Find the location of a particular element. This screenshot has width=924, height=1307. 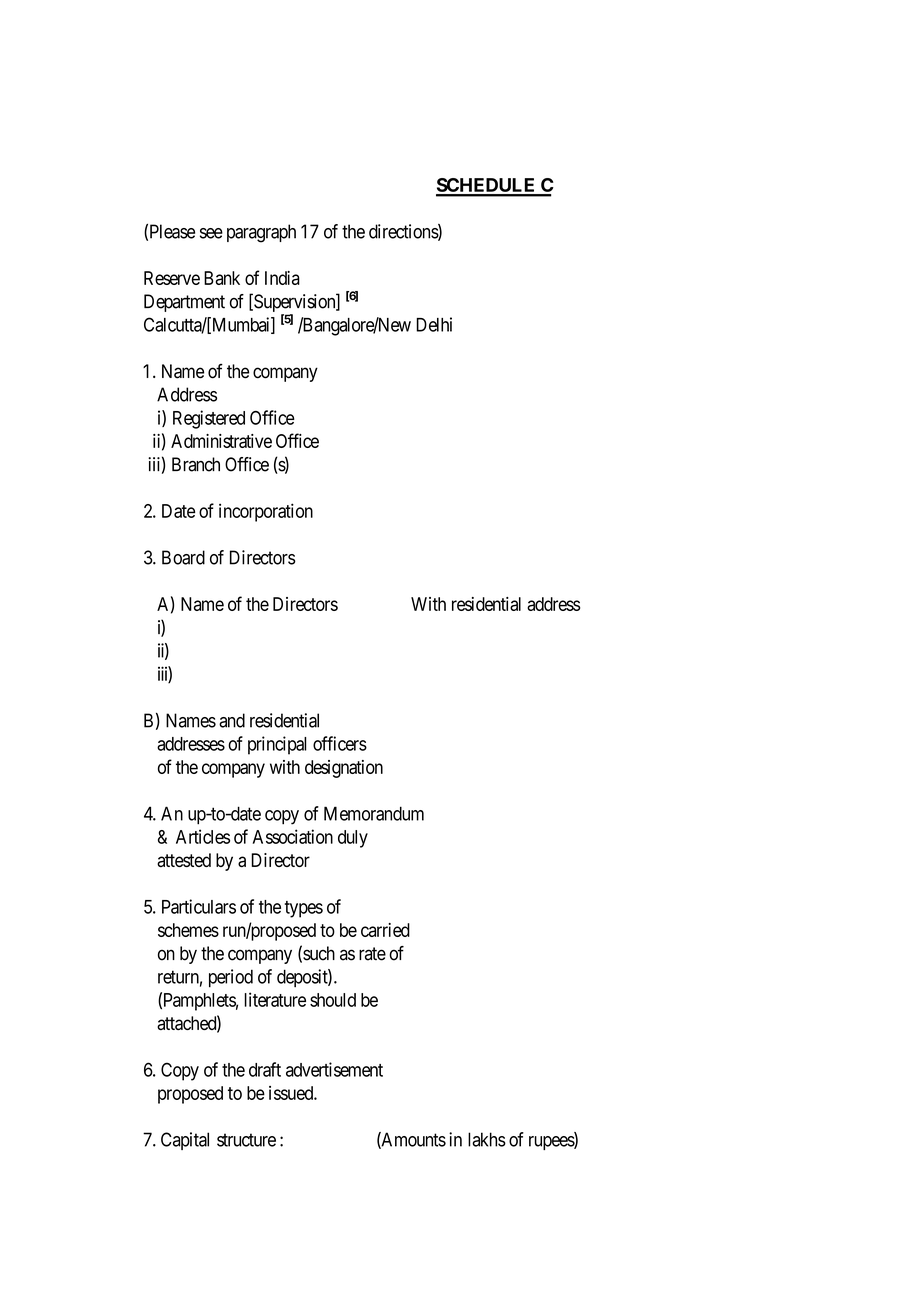

principal is located at coordinates (277, 745).
